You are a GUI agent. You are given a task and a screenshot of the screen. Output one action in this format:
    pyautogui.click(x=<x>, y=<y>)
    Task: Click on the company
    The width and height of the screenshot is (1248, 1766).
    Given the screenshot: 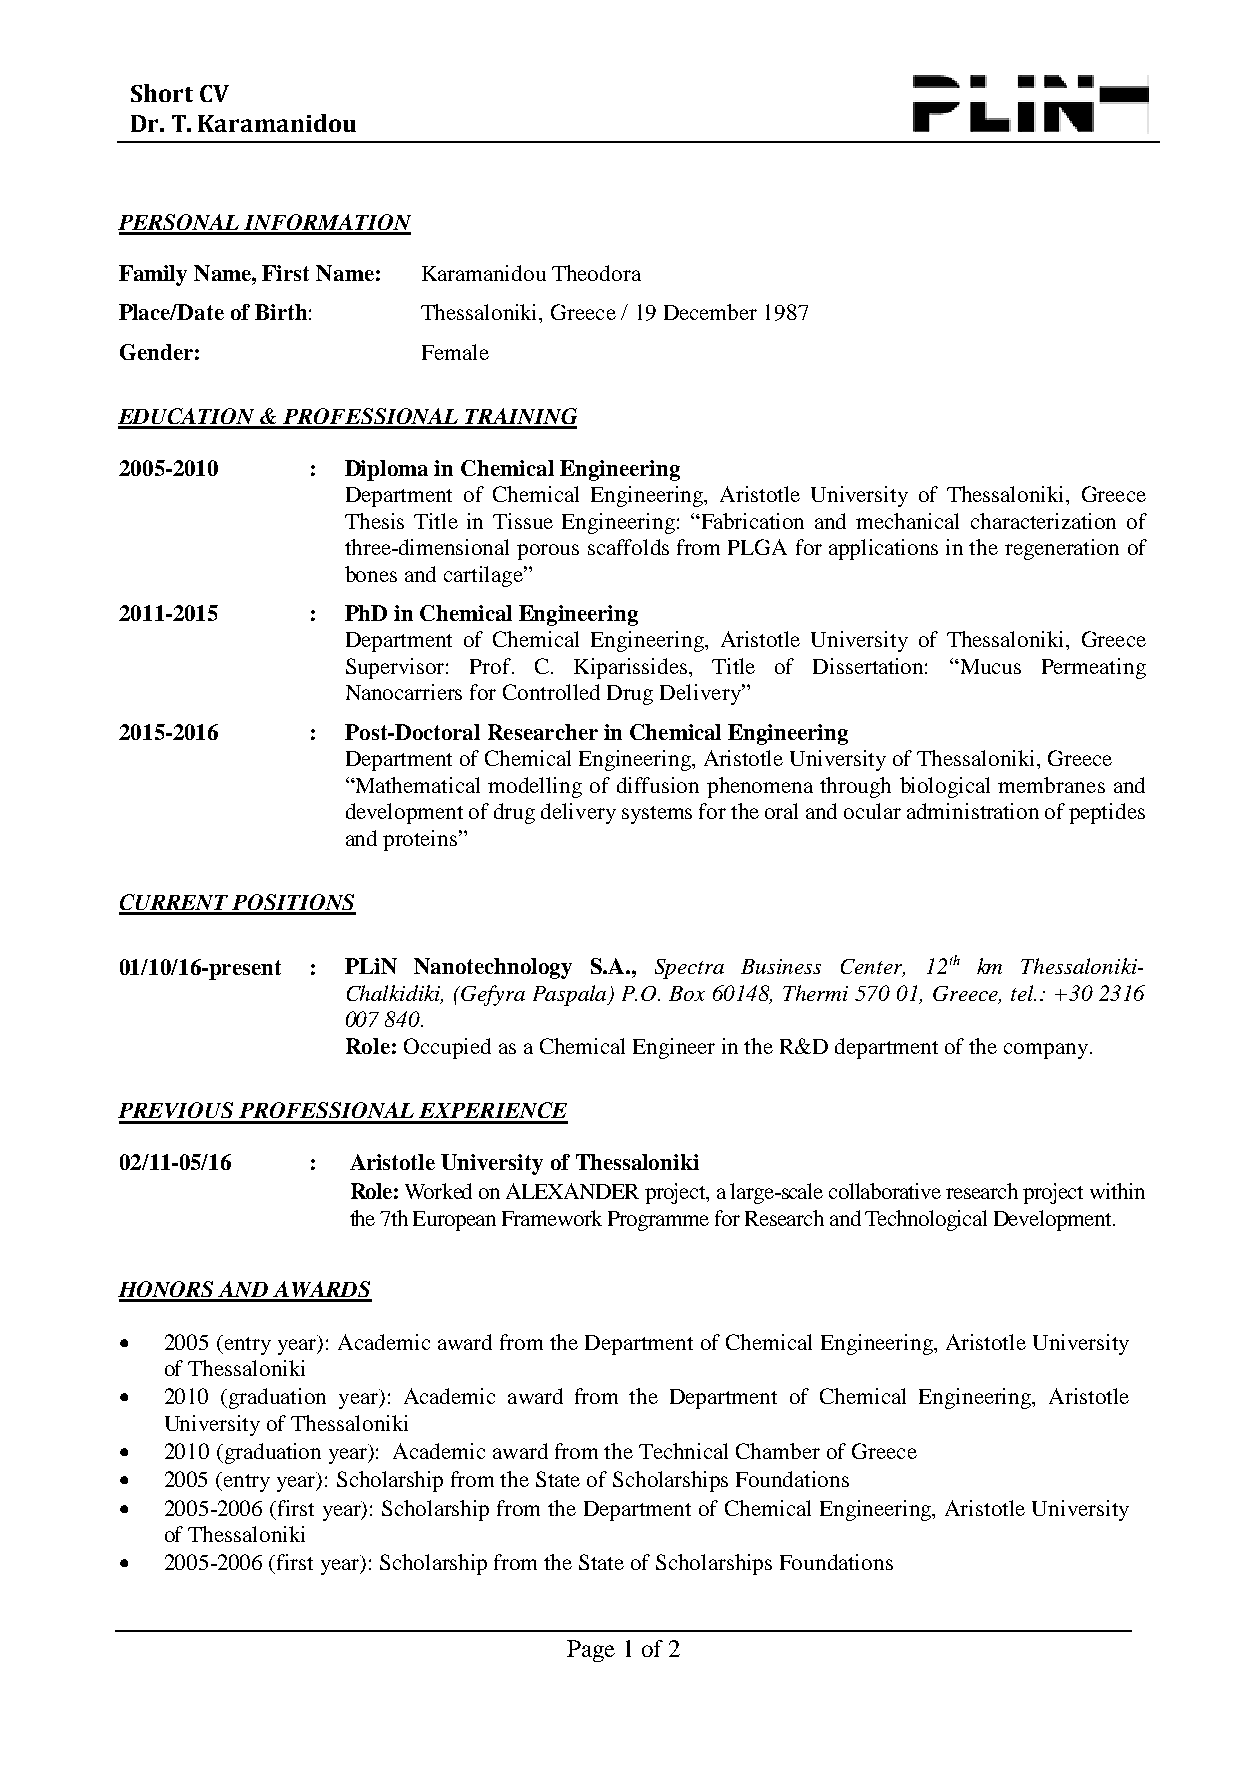 What is the action you would take?
    pyautogui.click(x=1046, y=1051)
